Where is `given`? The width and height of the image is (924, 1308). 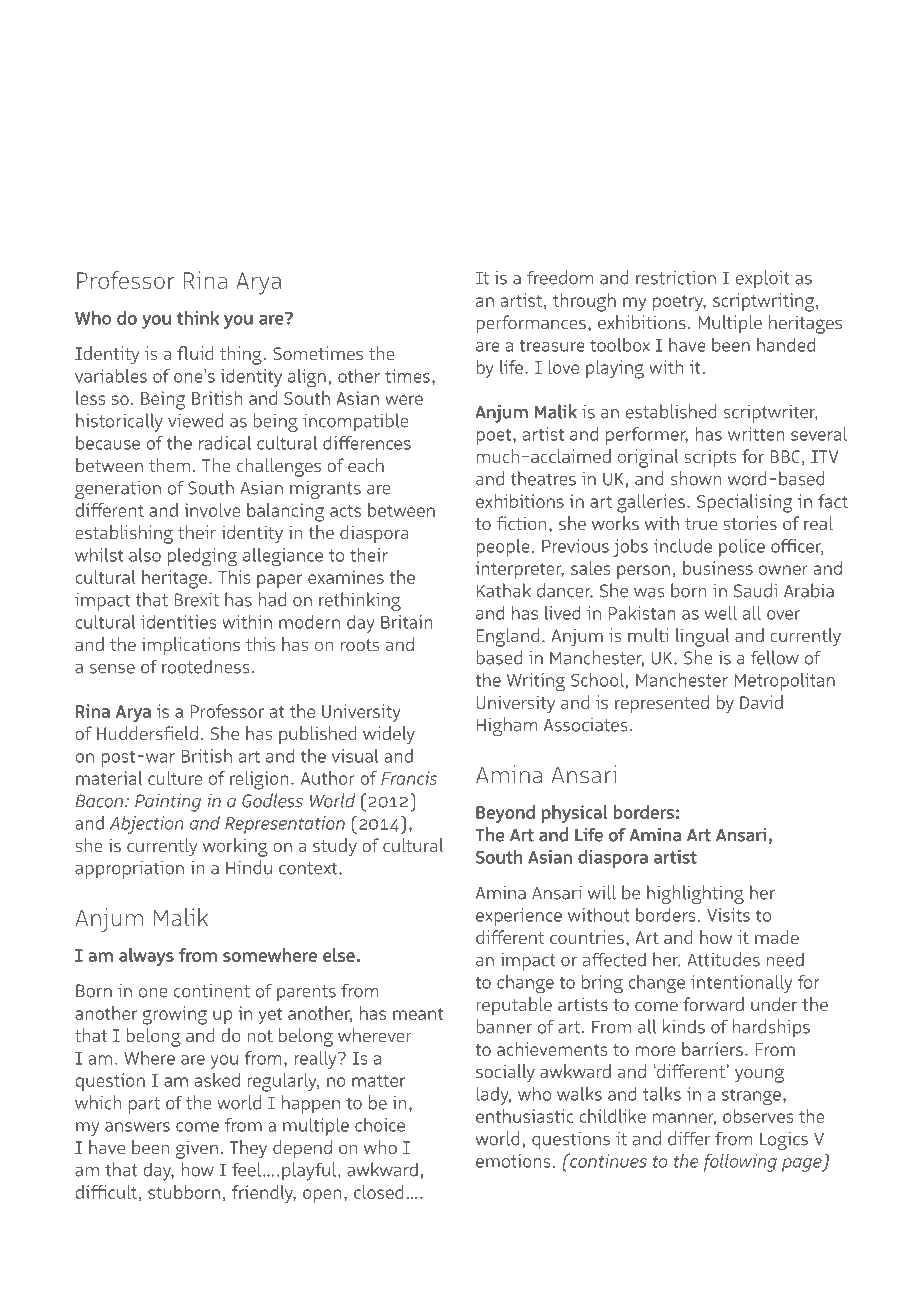
given is located at coordinates (197, 1149).
